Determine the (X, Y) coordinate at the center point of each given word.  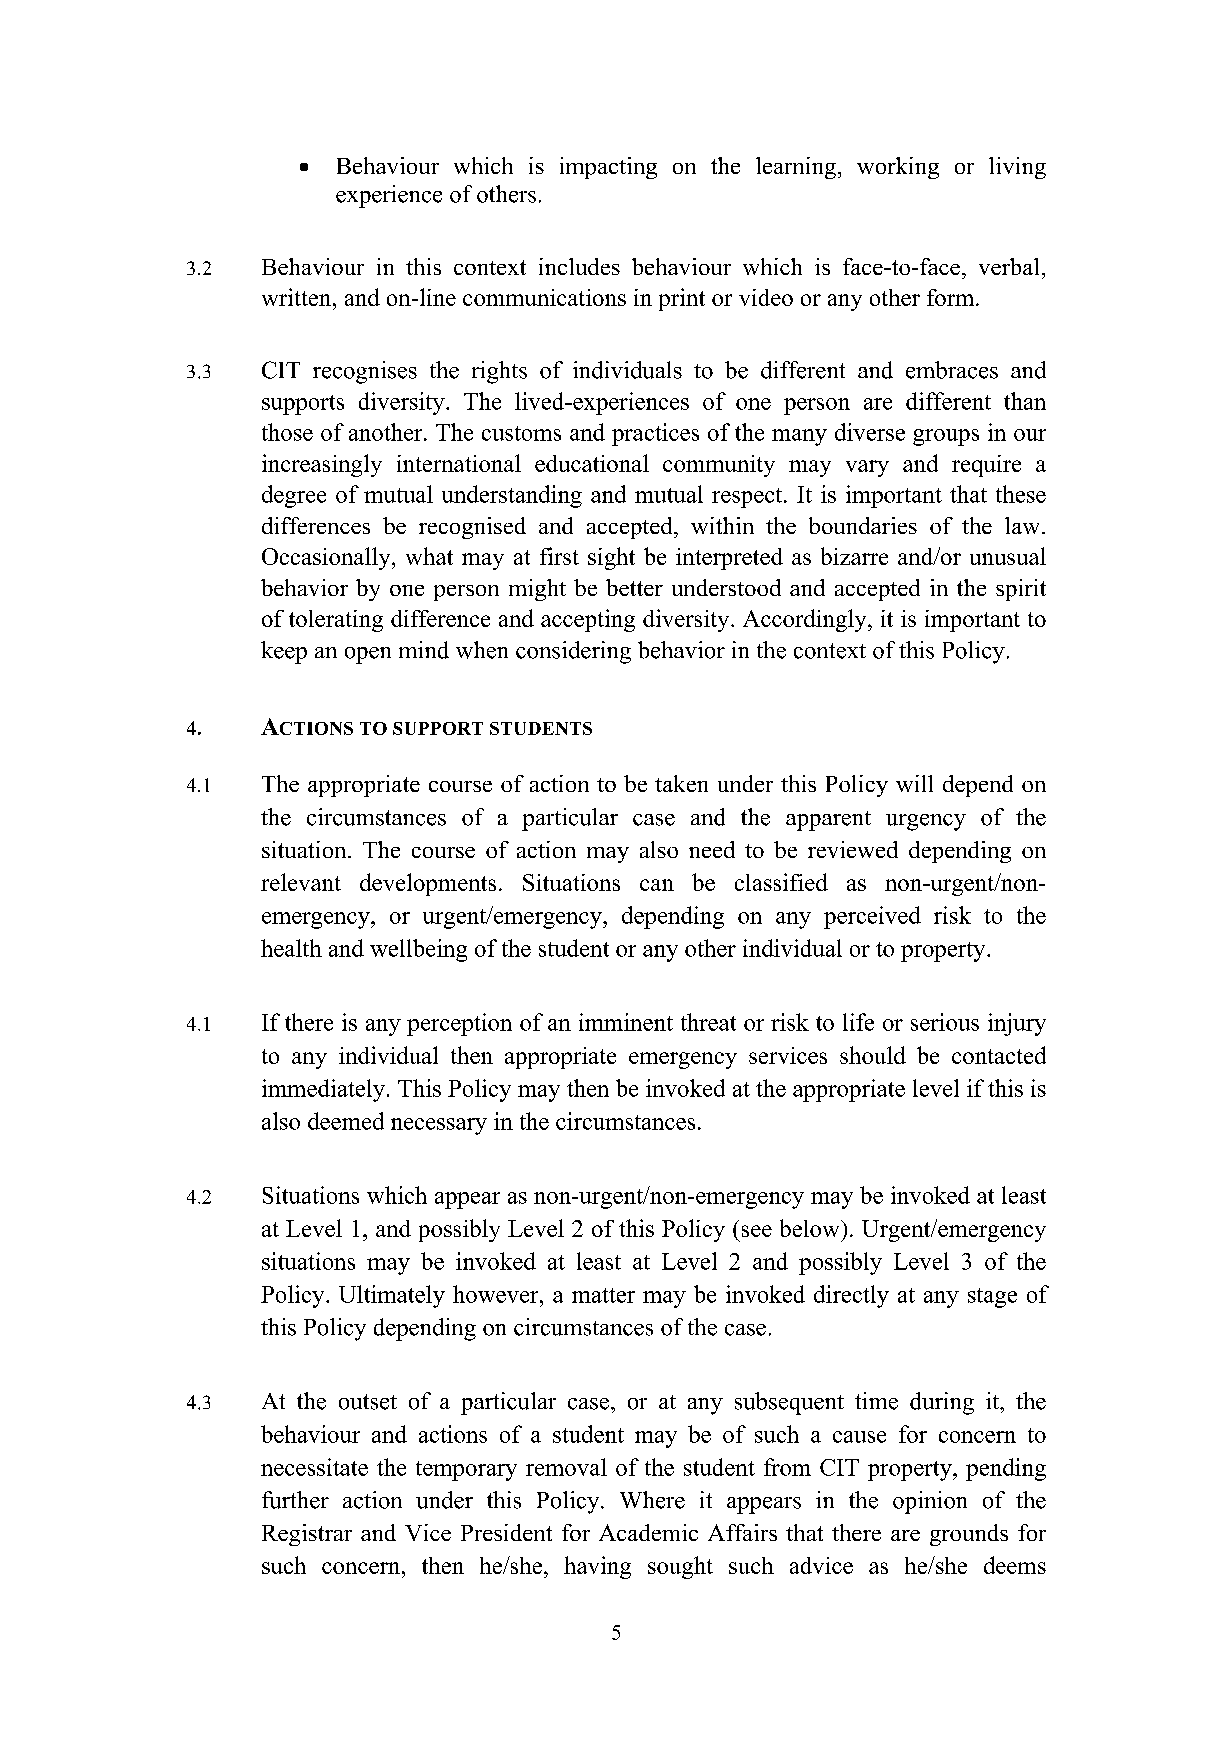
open (368, 655)
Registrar (307, 1535)
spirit (1021, 590)
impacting (608, 168)
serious (945, 1022)
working (898, 168)
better (634, 587)
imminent (626, 1022)
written (298, 297)
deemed (346, 1121)
